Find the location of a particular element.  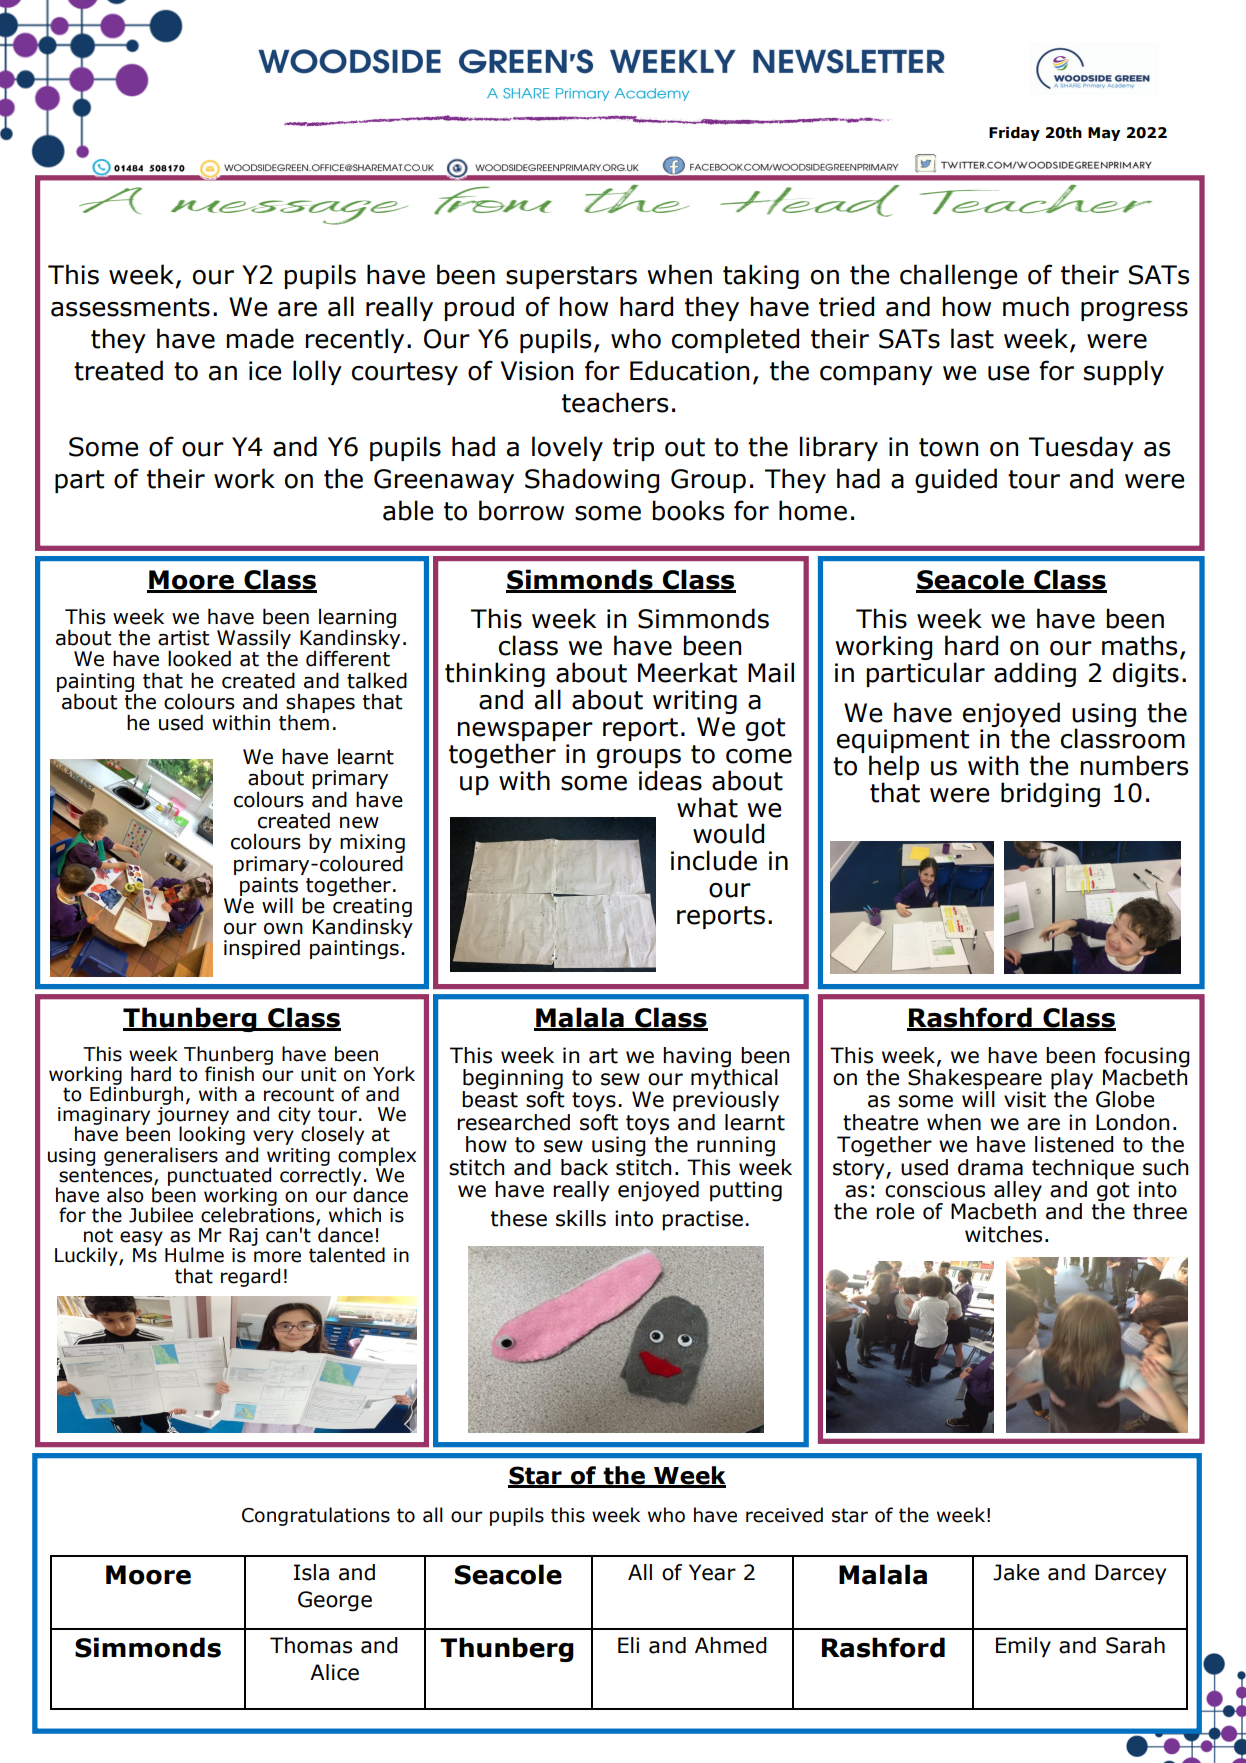

Friday is located at coordinates (1014, 134).
